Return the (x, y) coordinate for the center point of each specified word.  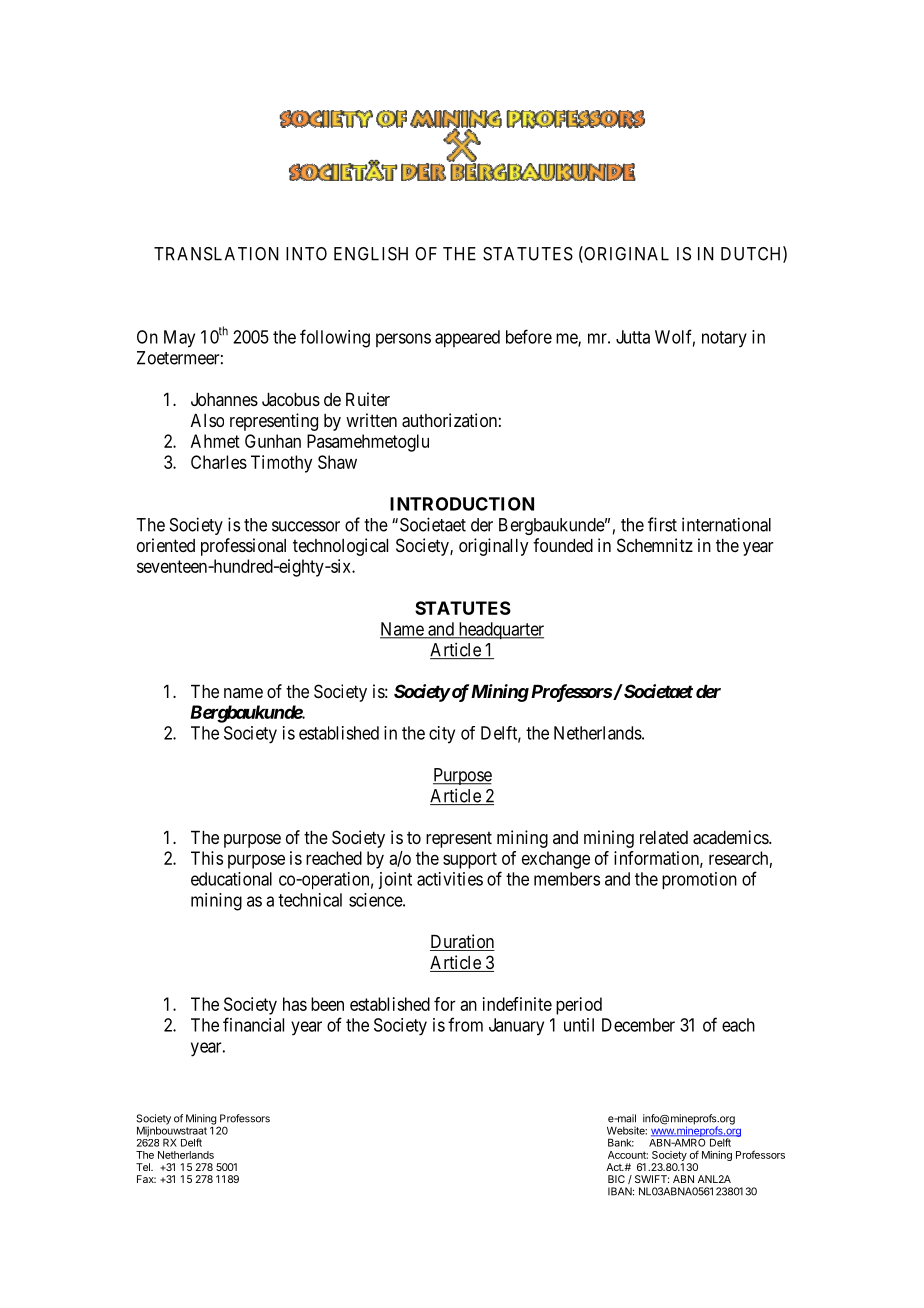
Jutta (633, 337)
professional (243, 547)
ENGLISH (371, 254)
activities (450, 879)
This (207, 858)
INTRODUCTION (462, 504)
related (664, 837)
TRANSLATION (216, 254)
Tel (144, 1167)
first (662, 524)
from (465, 1024)
